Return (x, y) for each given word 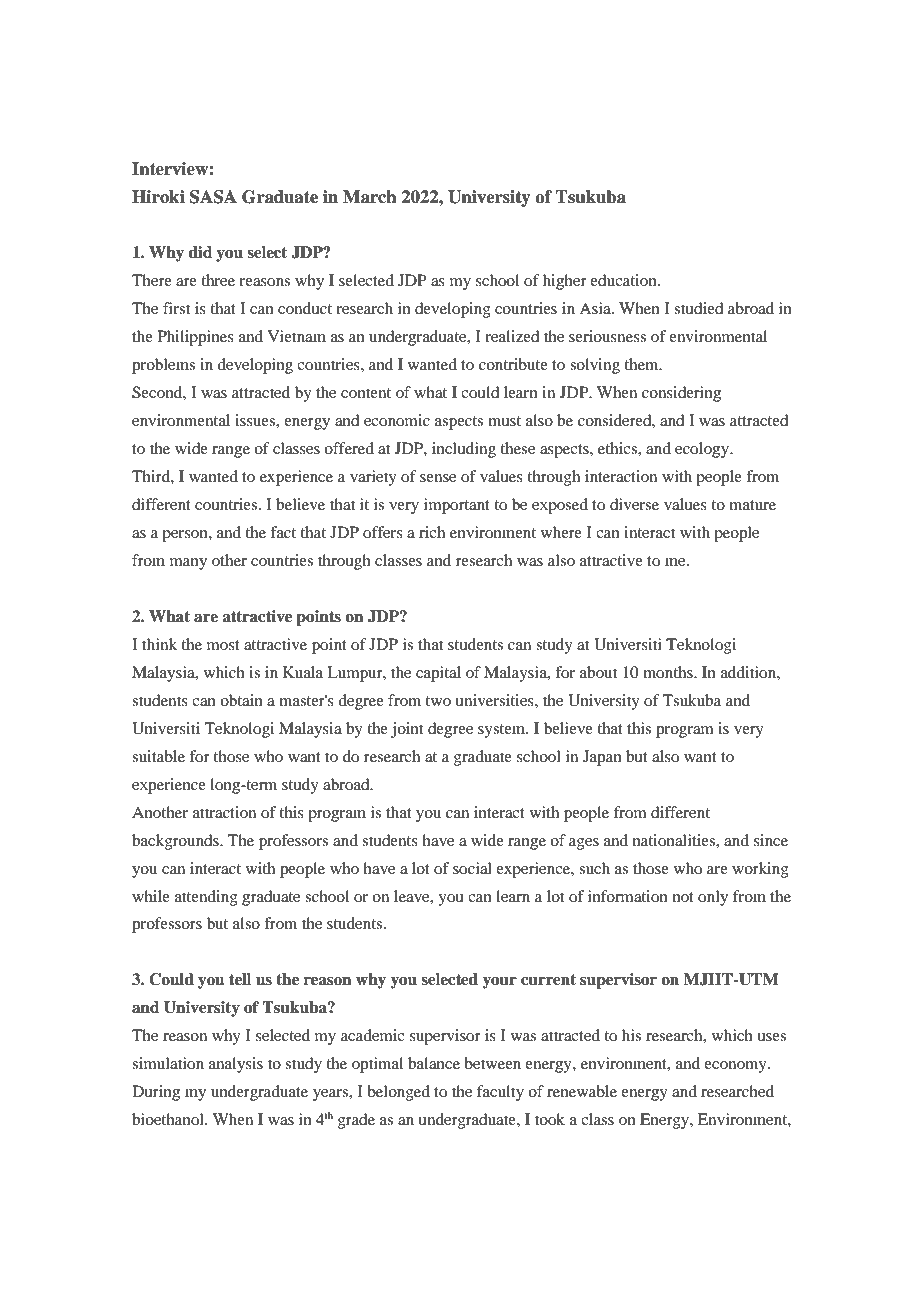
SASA (213, 197)
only (713, 898)
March (370, 197)
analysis (236, 1065)
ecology (703, 450)
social (472, 868)
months (669, 672)
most (223, 645)
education (624, 280)
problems (163, 366)
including (464, 450)
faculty (500, 1093)
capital (438, 674)
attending (206, 898)
